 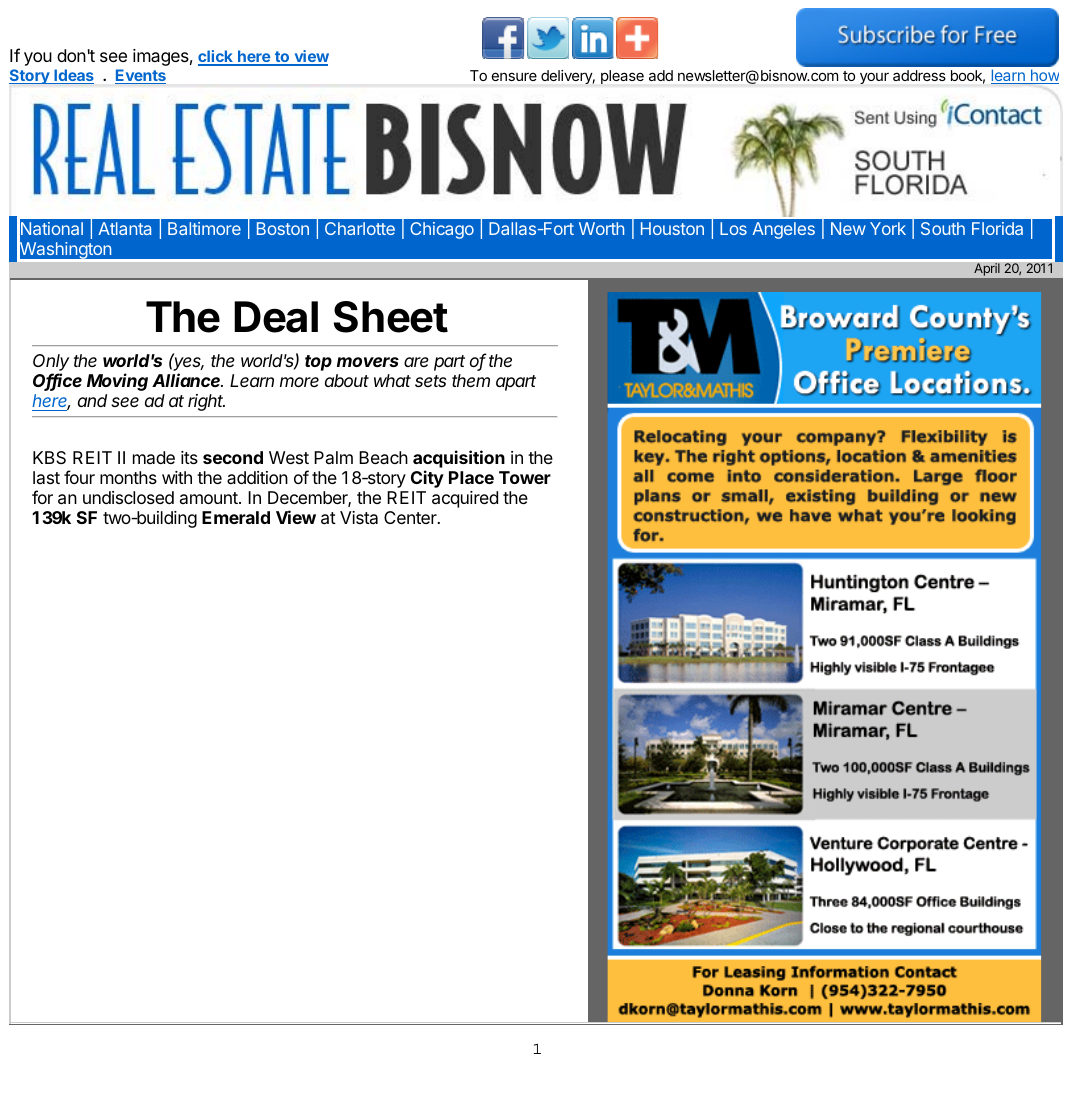 What do you see at coordinates (128, 497) in the screenshot?
I see `undisclosed` at bounding box center [128, 497].
